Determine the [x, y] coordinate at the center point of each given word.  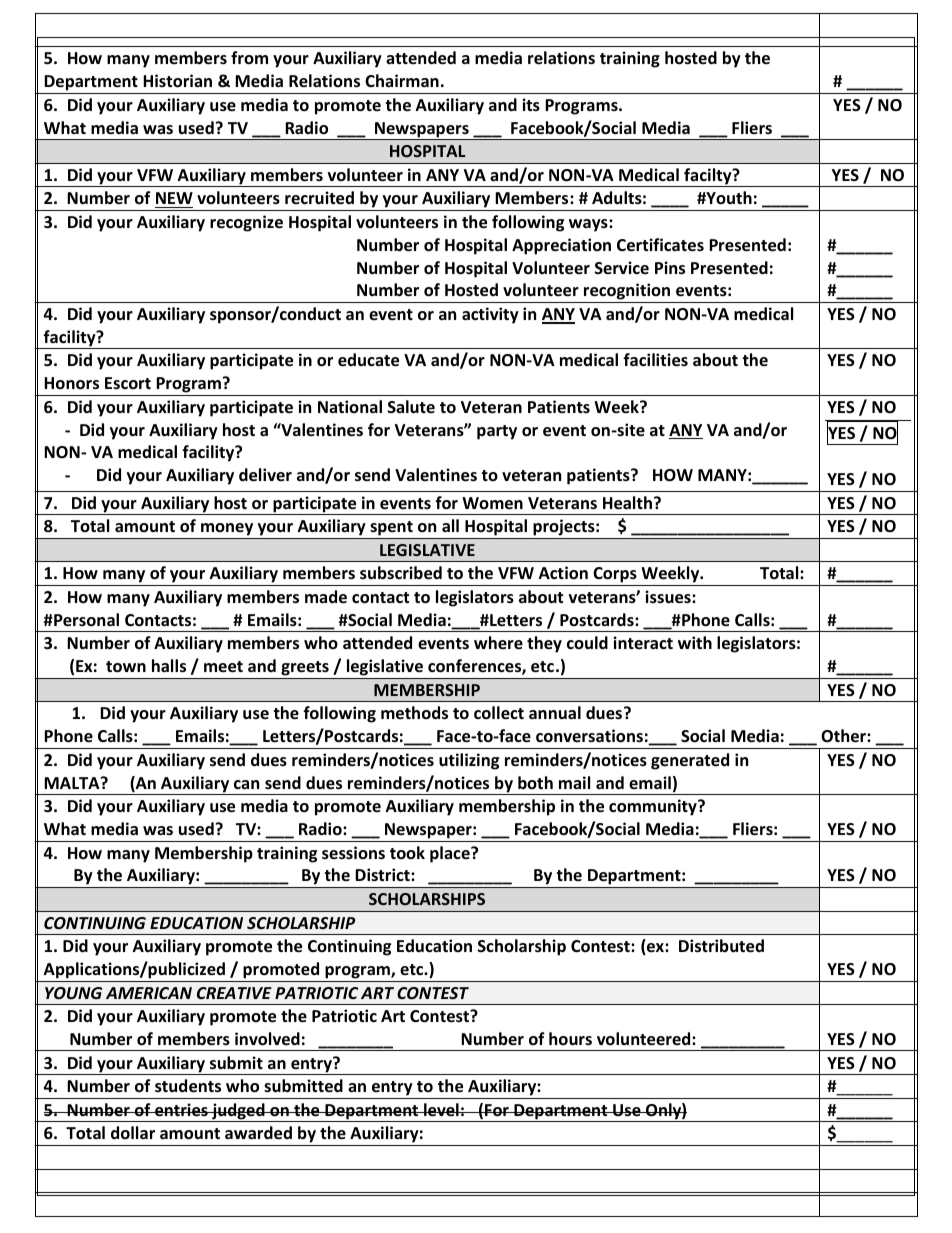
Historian [177, 81]
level [441, 1110]
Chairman [402, 80]
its [531, 105]
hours [570, 1039]
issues [669, 597]
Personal [85, 620]
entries [181, 1110]
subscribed [401, 573]
